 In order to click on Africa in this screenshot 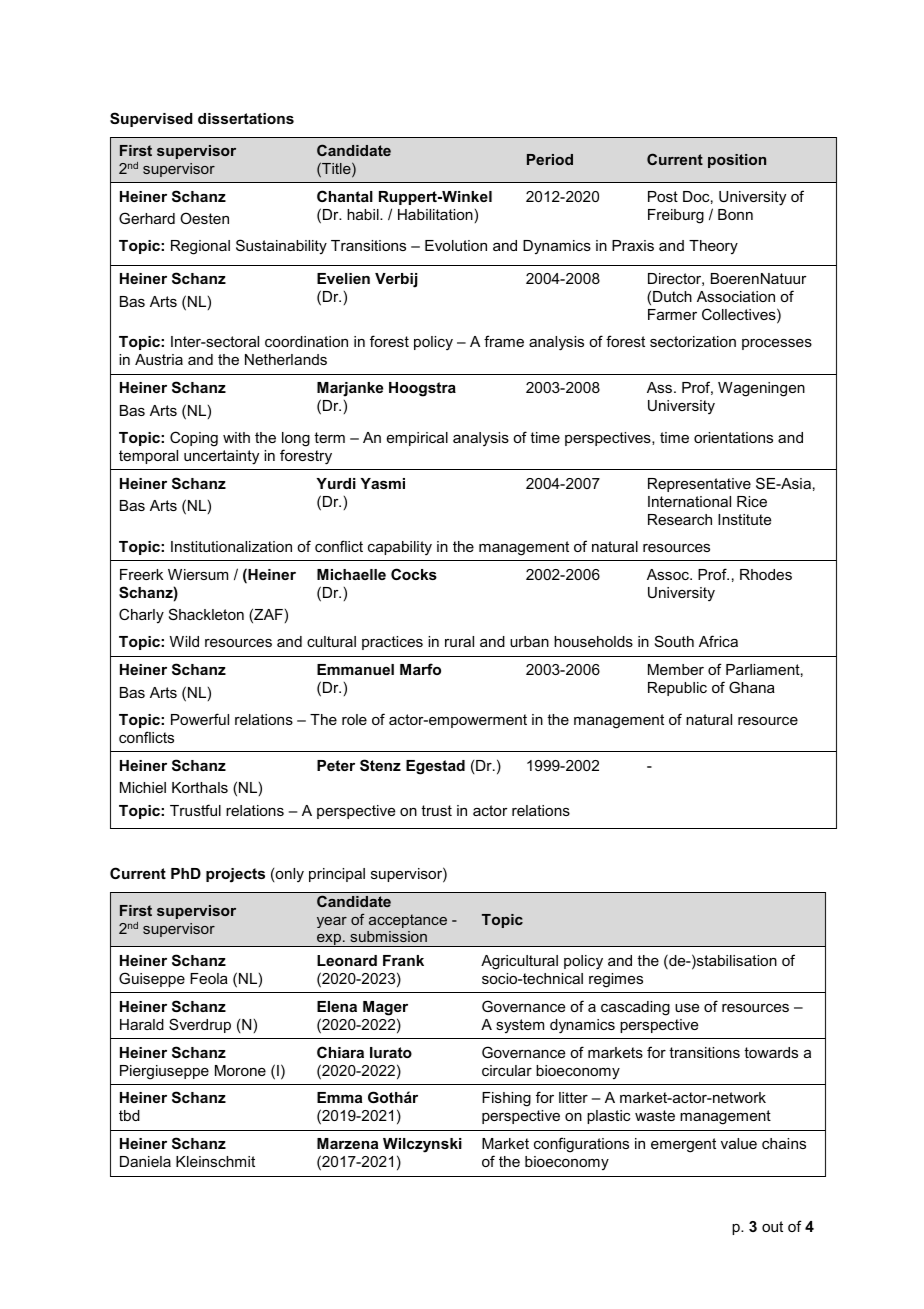, I will do `click(718, 641)`.
